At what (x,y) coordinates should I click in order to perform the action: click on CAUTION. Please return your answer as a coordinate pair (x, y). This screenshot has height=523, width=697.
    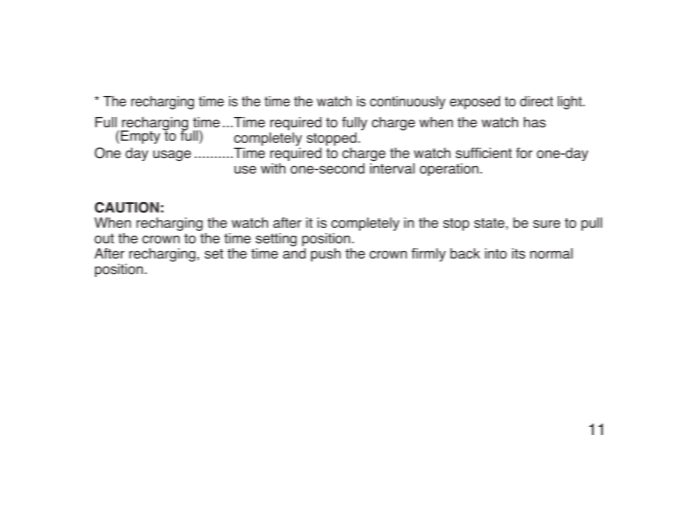
    Looking at the image, I should click on (127, 207).
